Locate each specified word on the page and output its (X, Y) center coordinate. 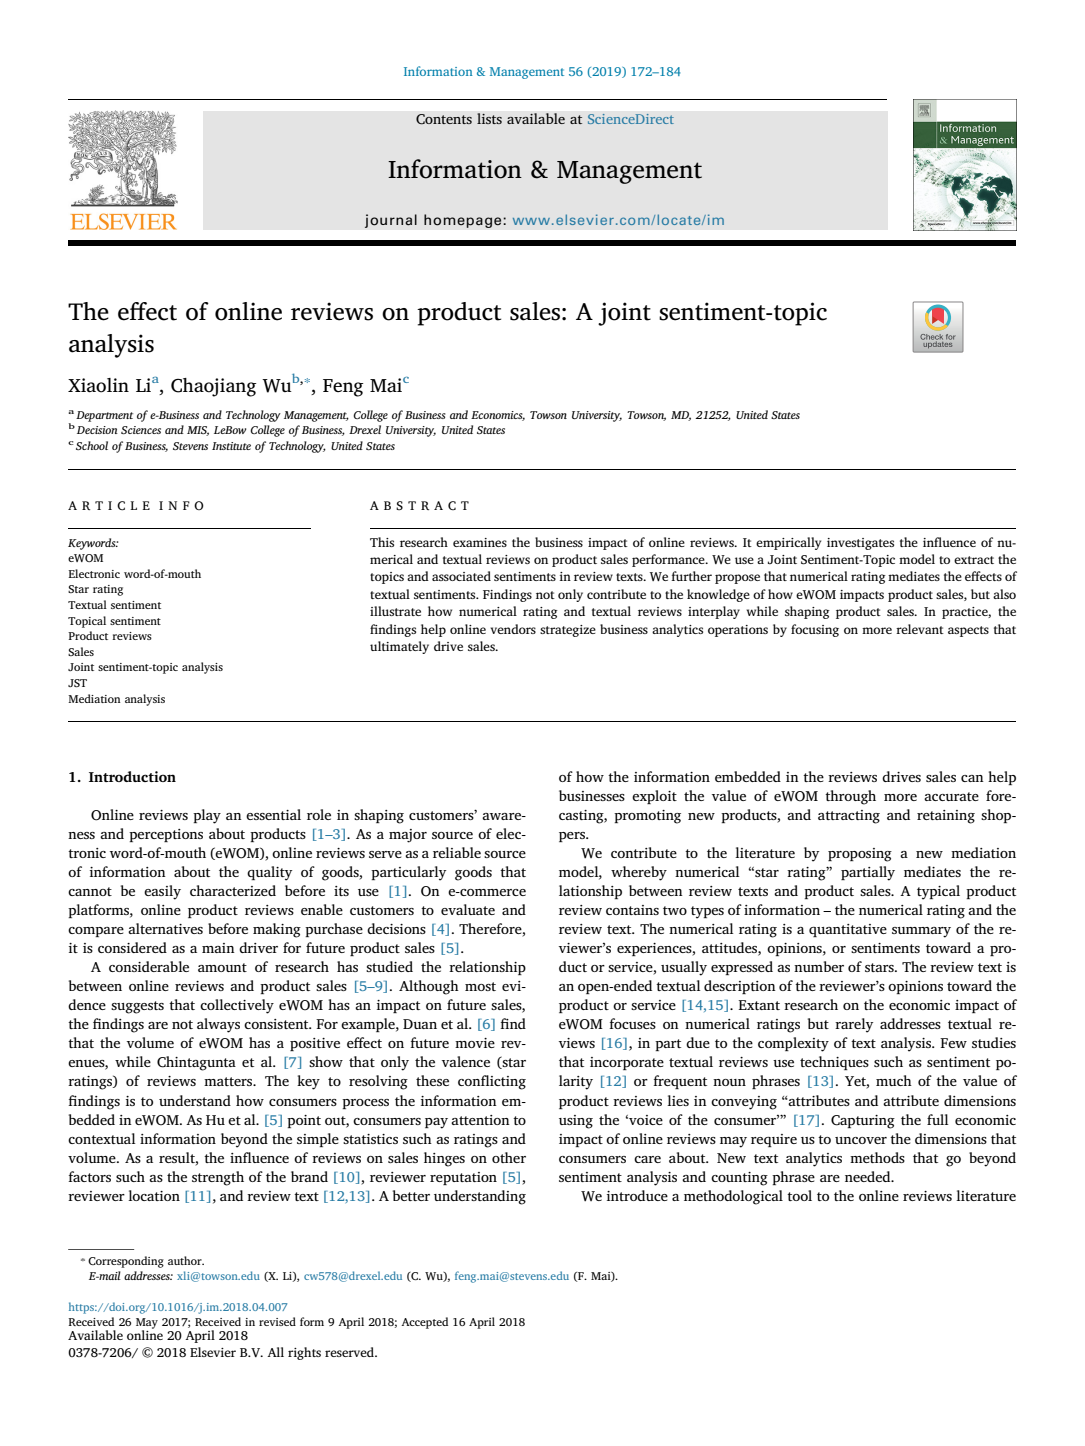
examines (480, 542)
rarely (854, 1025)
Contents (444, 119)
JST (77, 683)
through (850, 797)
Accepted (424, 1323)
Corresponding (126, 1262)
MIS (198, 431)
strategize (568, 631)
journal (391, 221)
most (480, 986)
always (218, 1025)
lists (489, 118)
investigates (860, 544)
